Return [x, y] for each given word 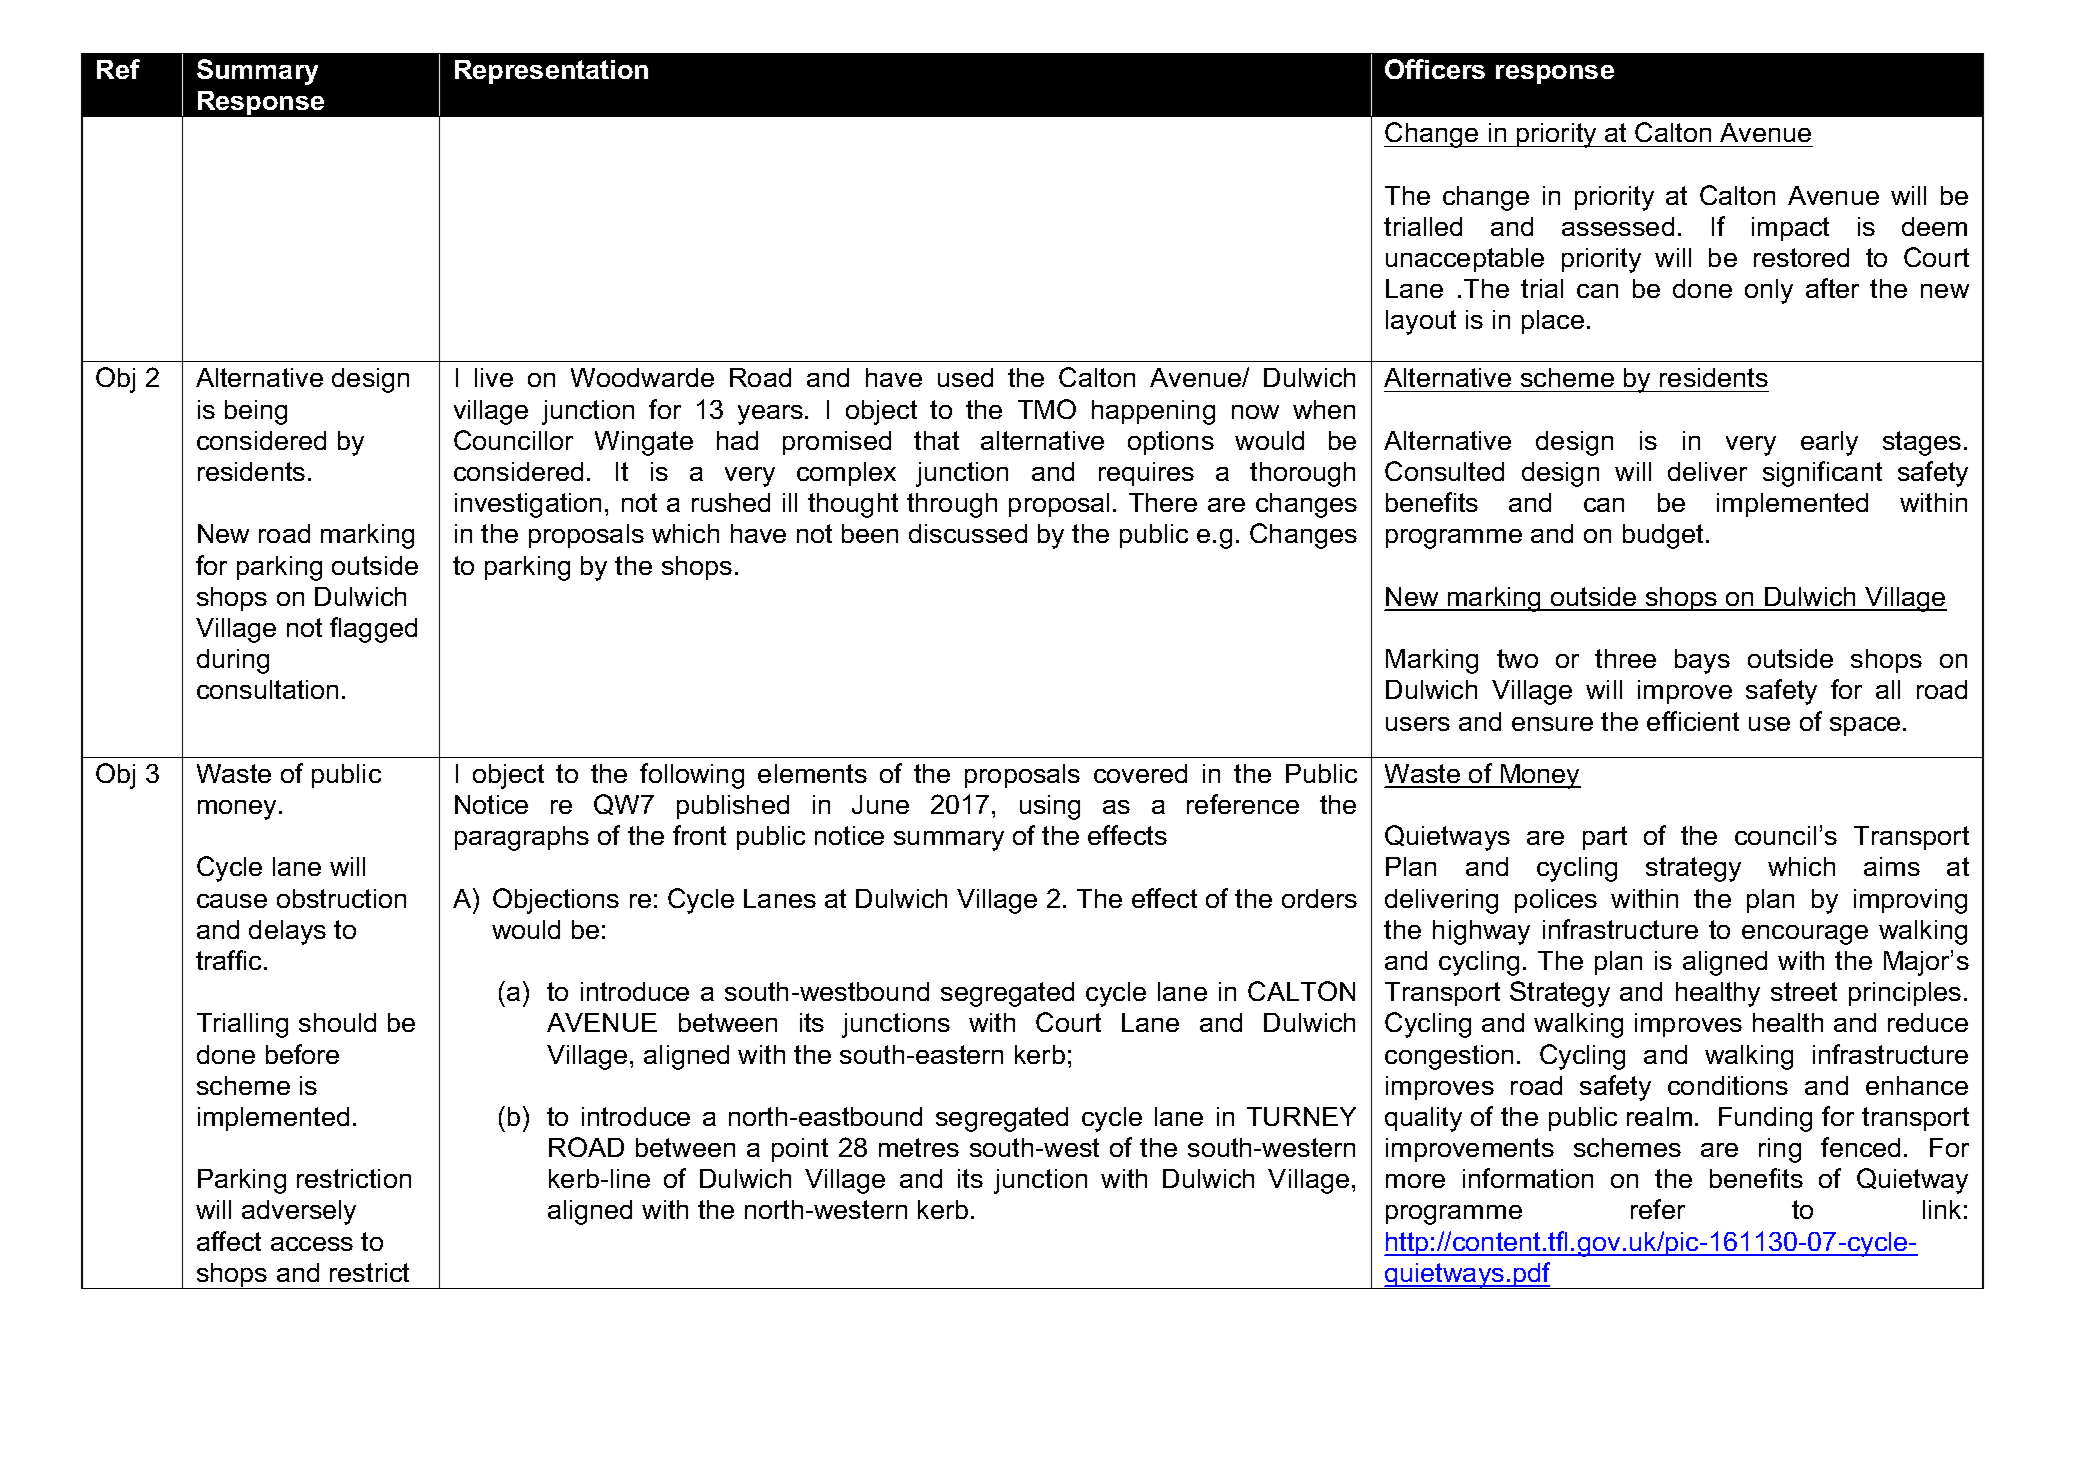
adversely [299, 1212]
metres [919, 1147]
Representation [551, 72]
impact [1790, 229]
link [1942, 1209]
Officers [1435, 69]
